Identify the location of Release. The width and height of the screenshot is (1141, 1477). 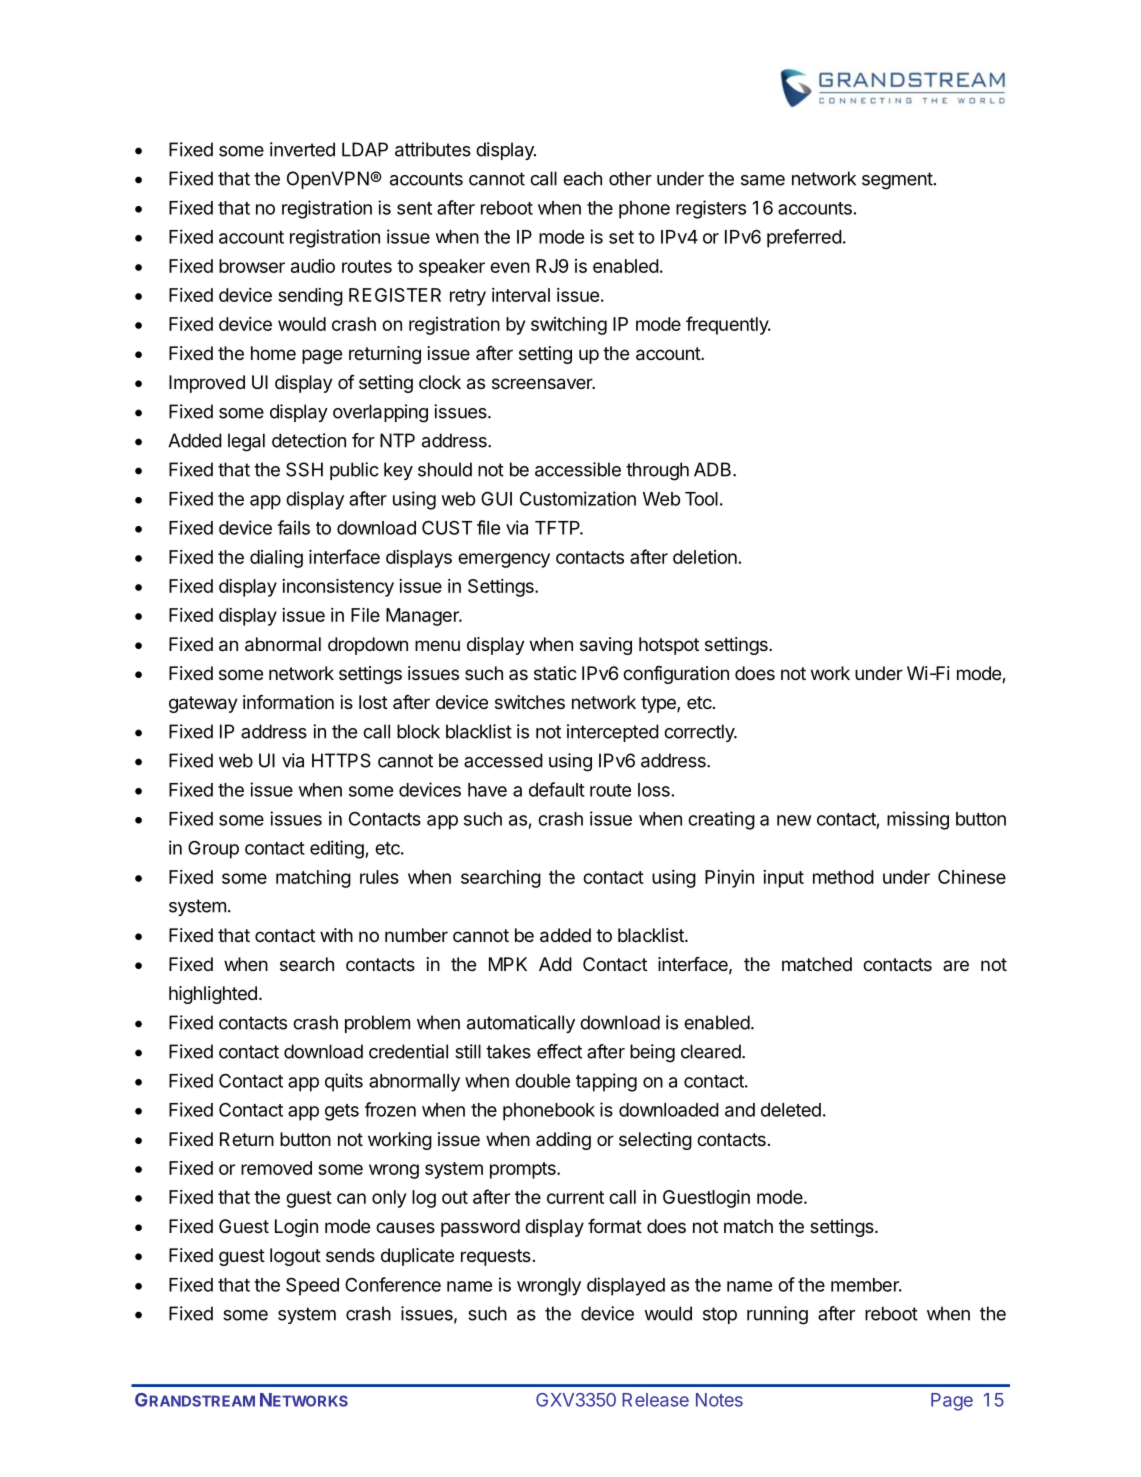
(655, 1400).
